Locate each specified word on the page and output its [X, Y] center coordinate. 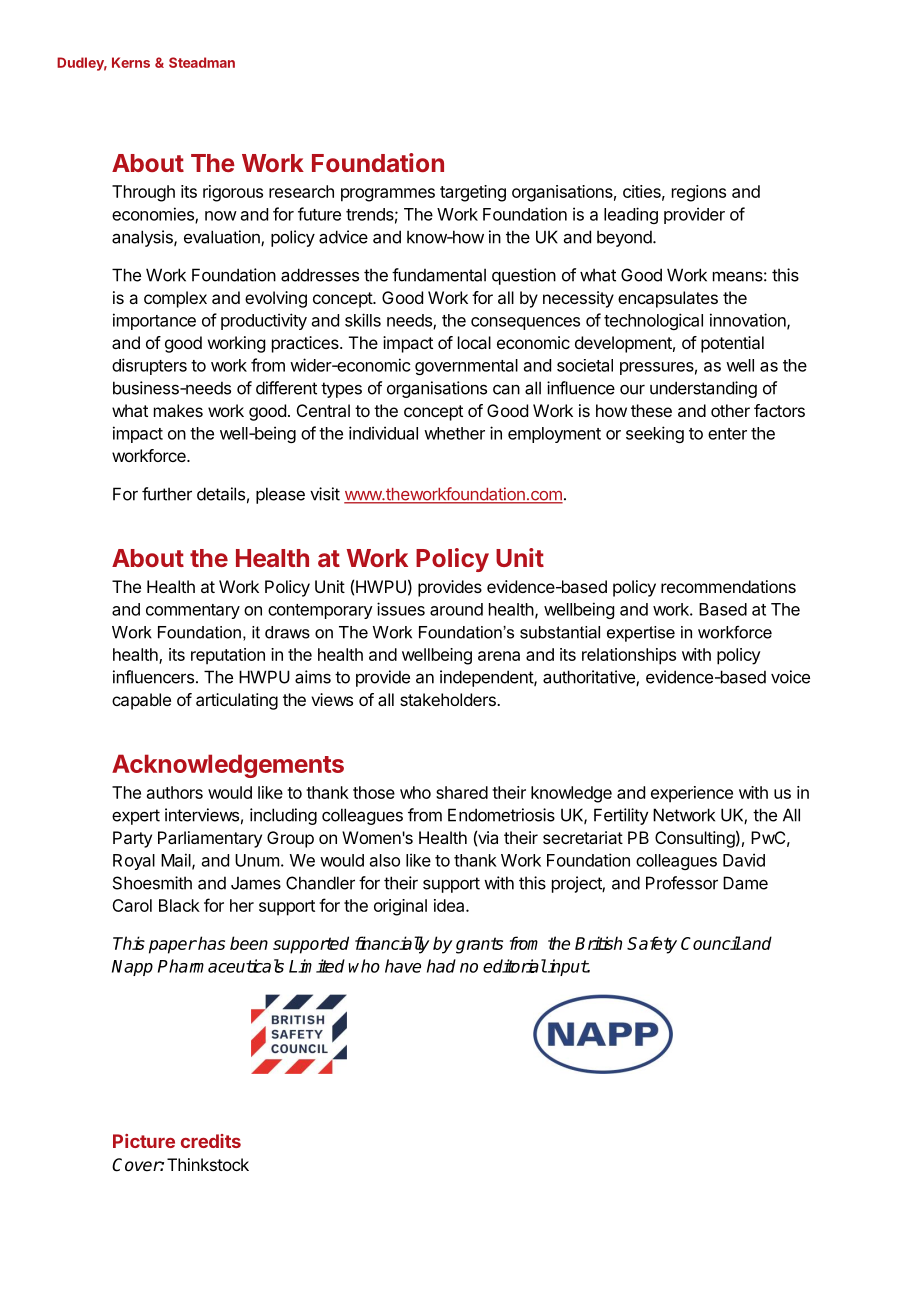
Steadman [202, 62]
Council [711, 943]
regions [699, 193]
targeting [473, 193]
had [441, 966]
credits [211, 1141]
